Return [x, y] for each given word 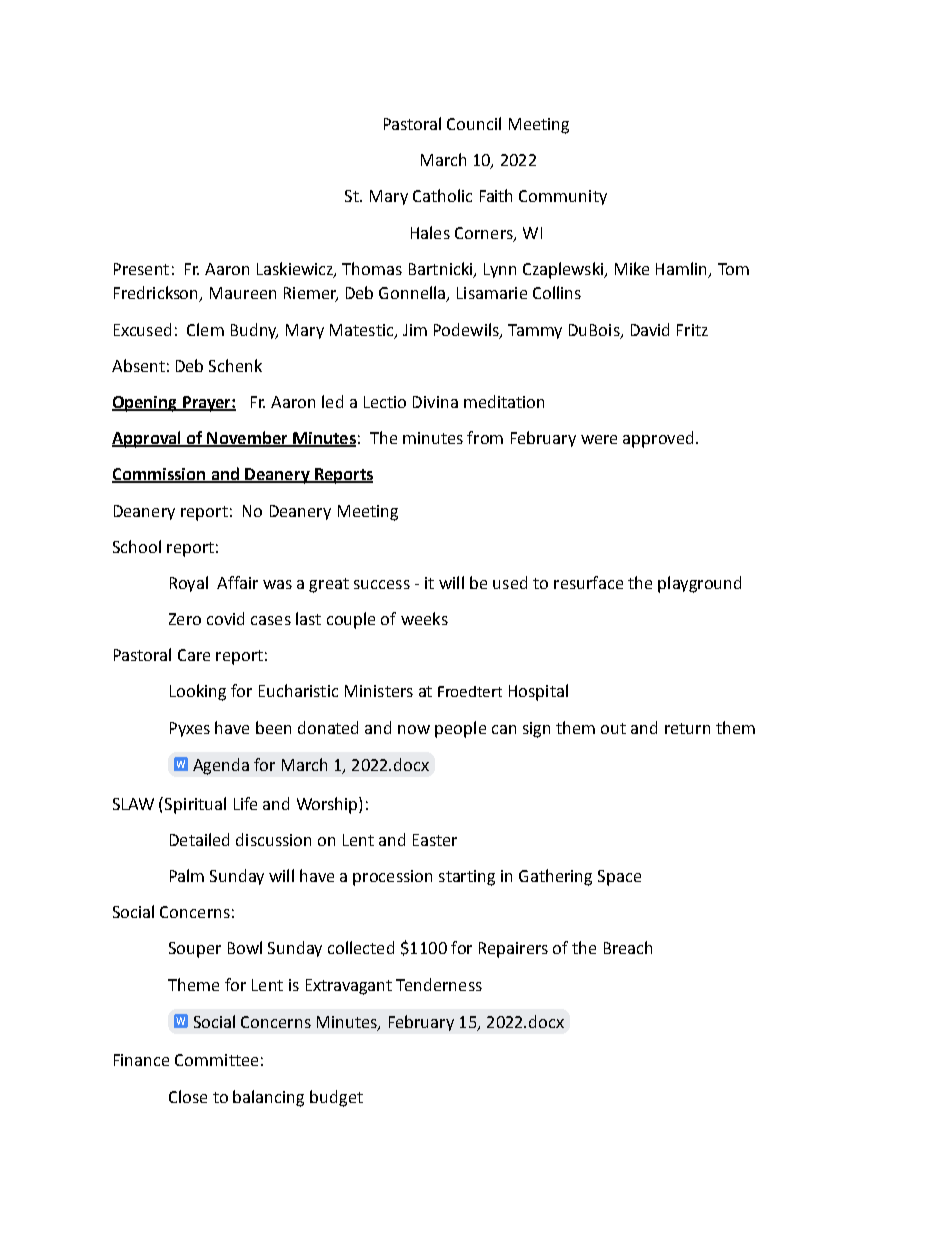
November [247, 439]
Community [563, 197]
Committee [216, 1060]
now [414, 729]
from [485, 437]
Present [141, 269]
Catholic [442, 195]
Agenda [221, 766]
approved [658, 439]
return [687, 728]
